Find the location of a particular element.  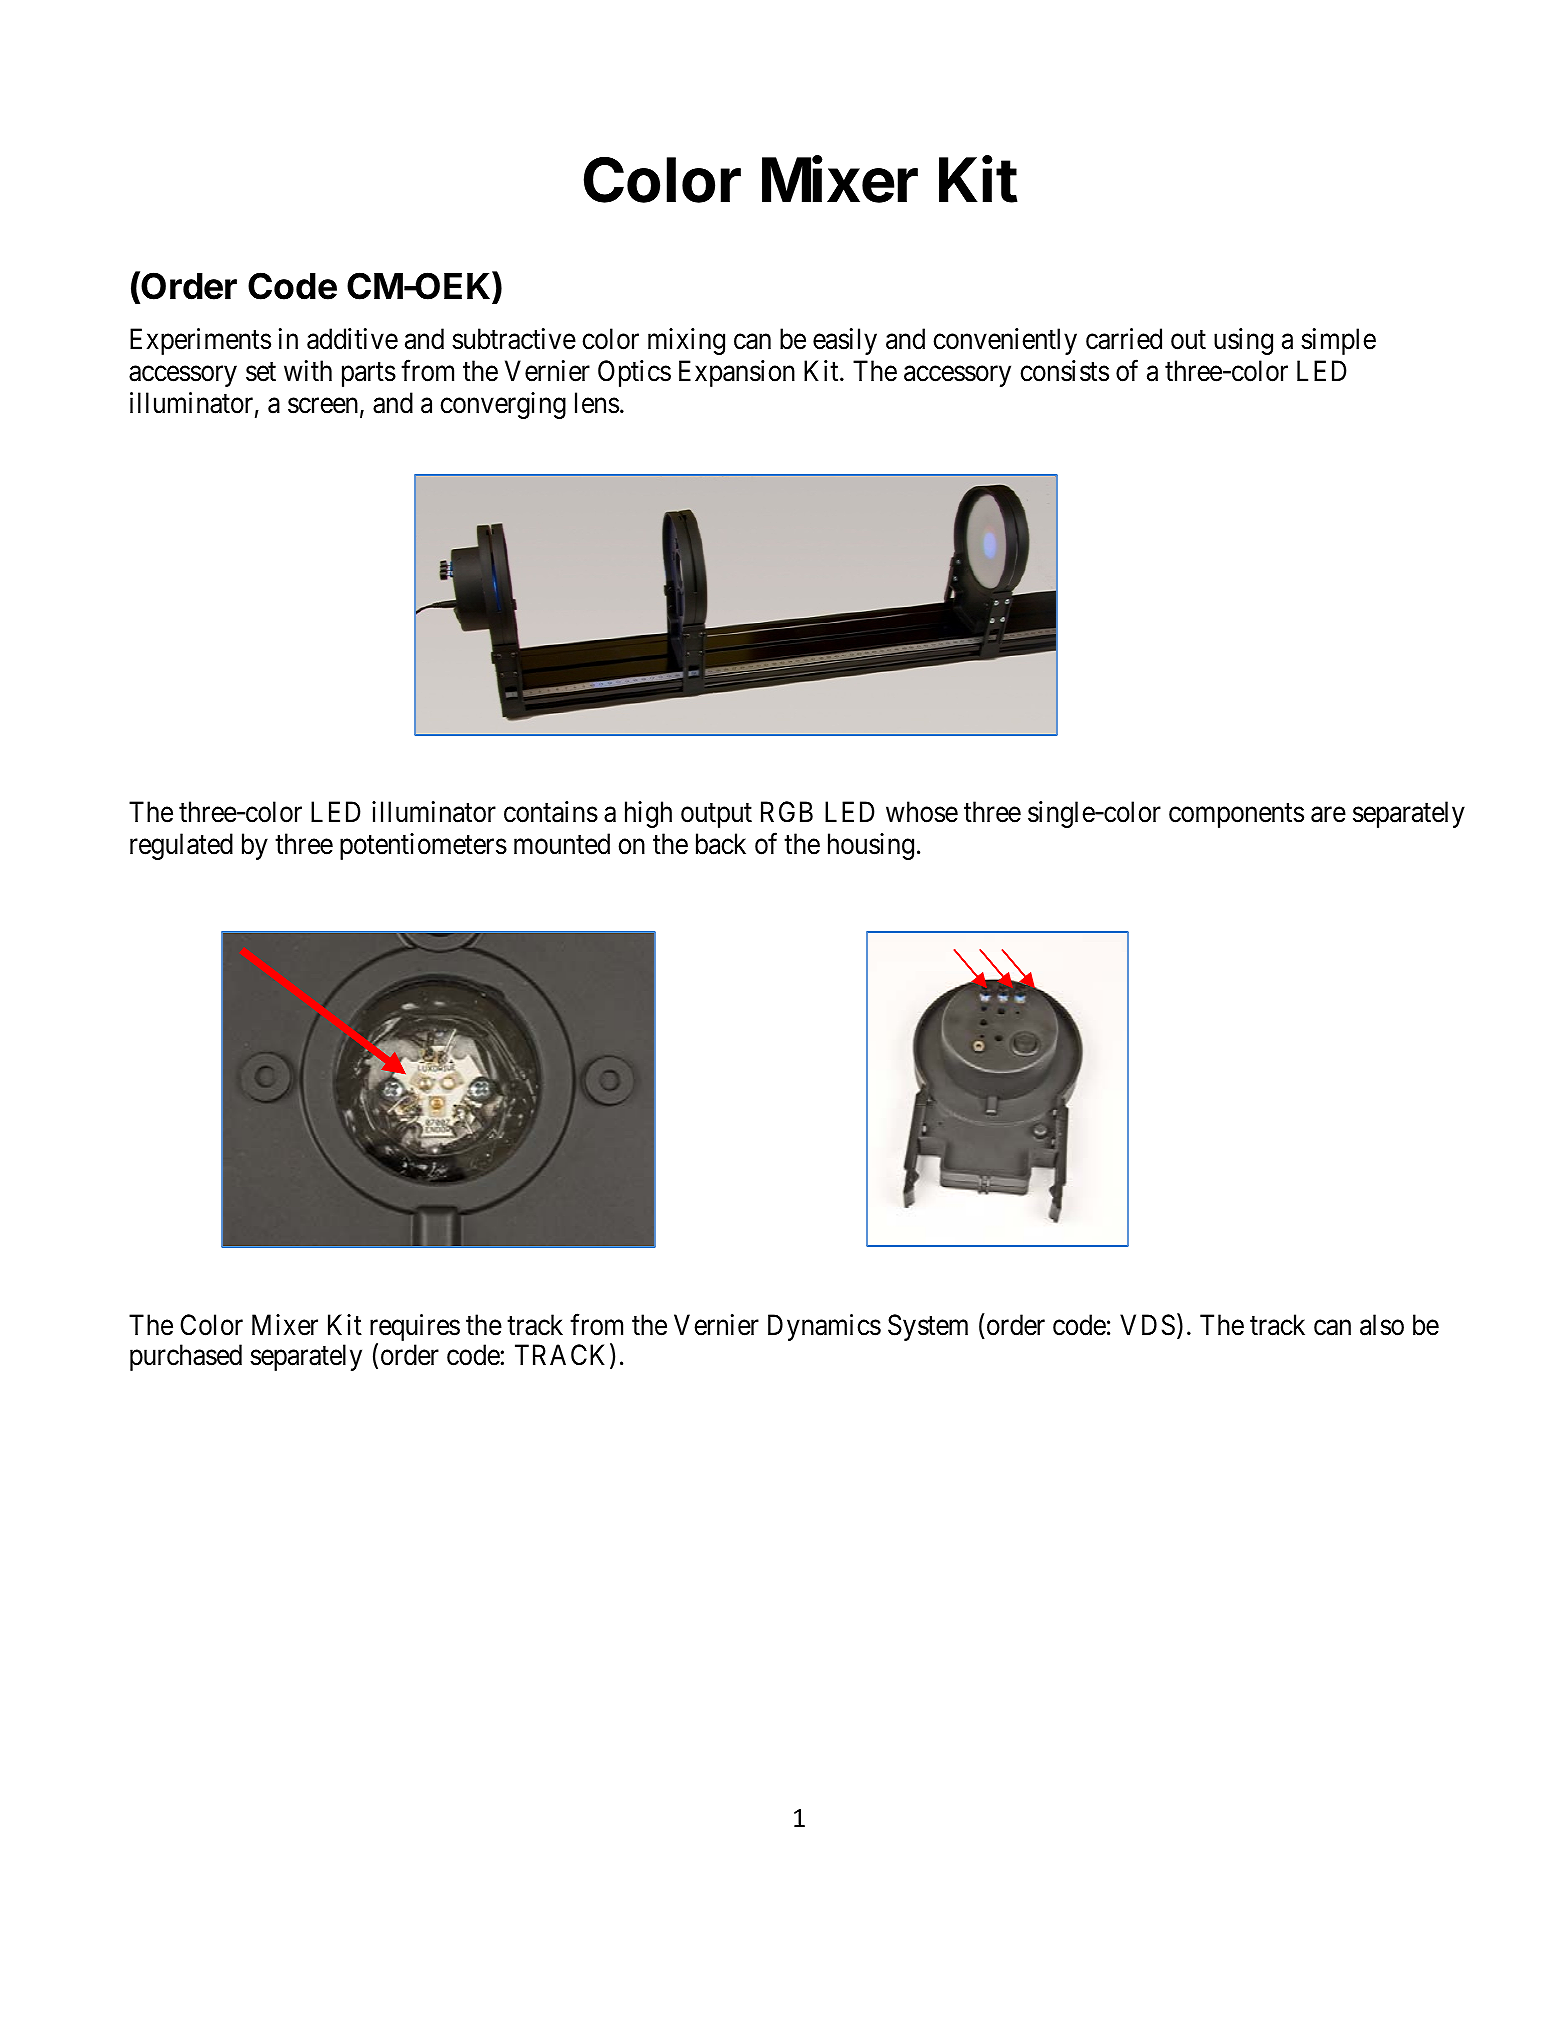

Expansion is located at coordinates (737, 373).
